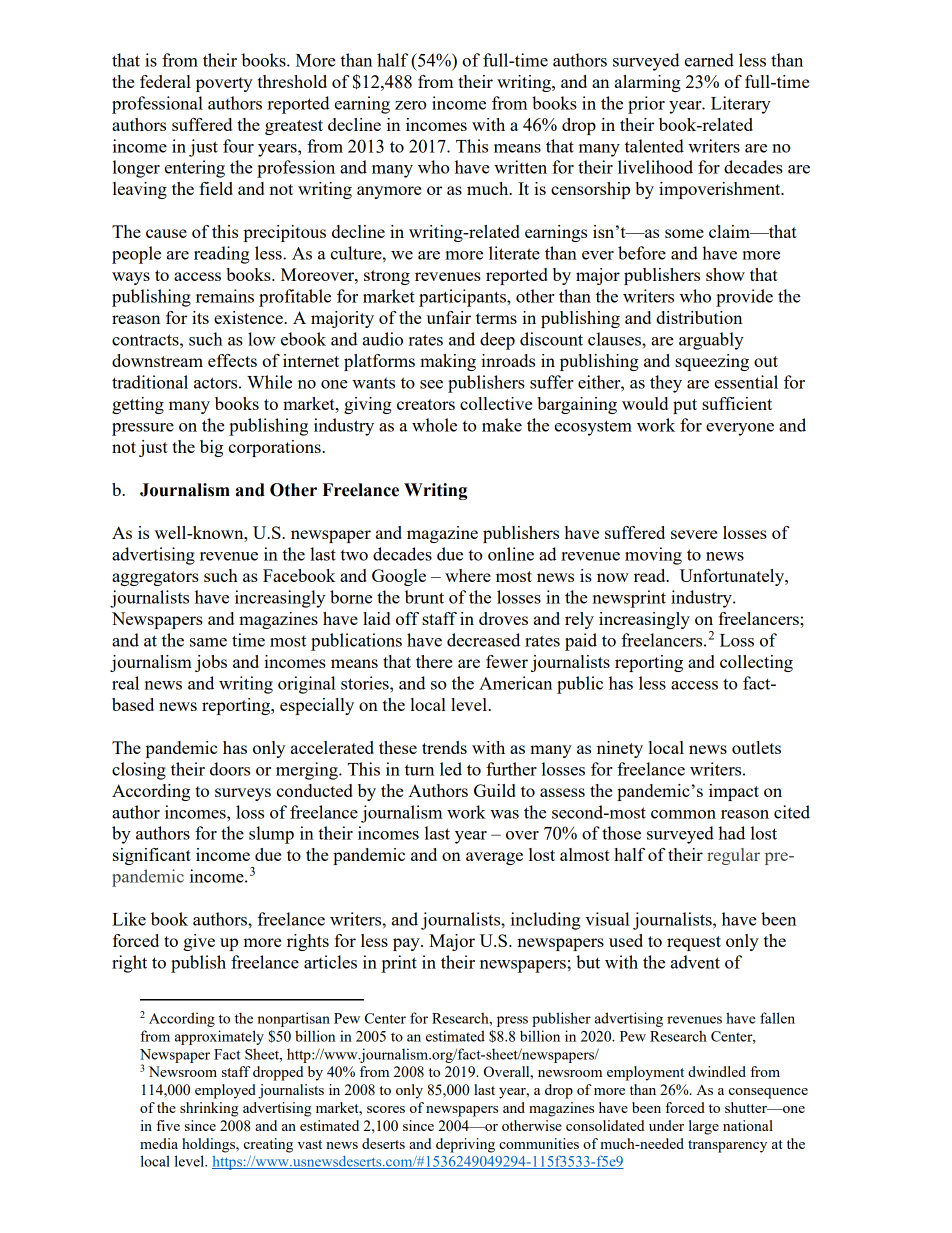  What do you see at coordinates (230, 769) in the screenshot?
I see `doors` at bounding box center [230, 769].
